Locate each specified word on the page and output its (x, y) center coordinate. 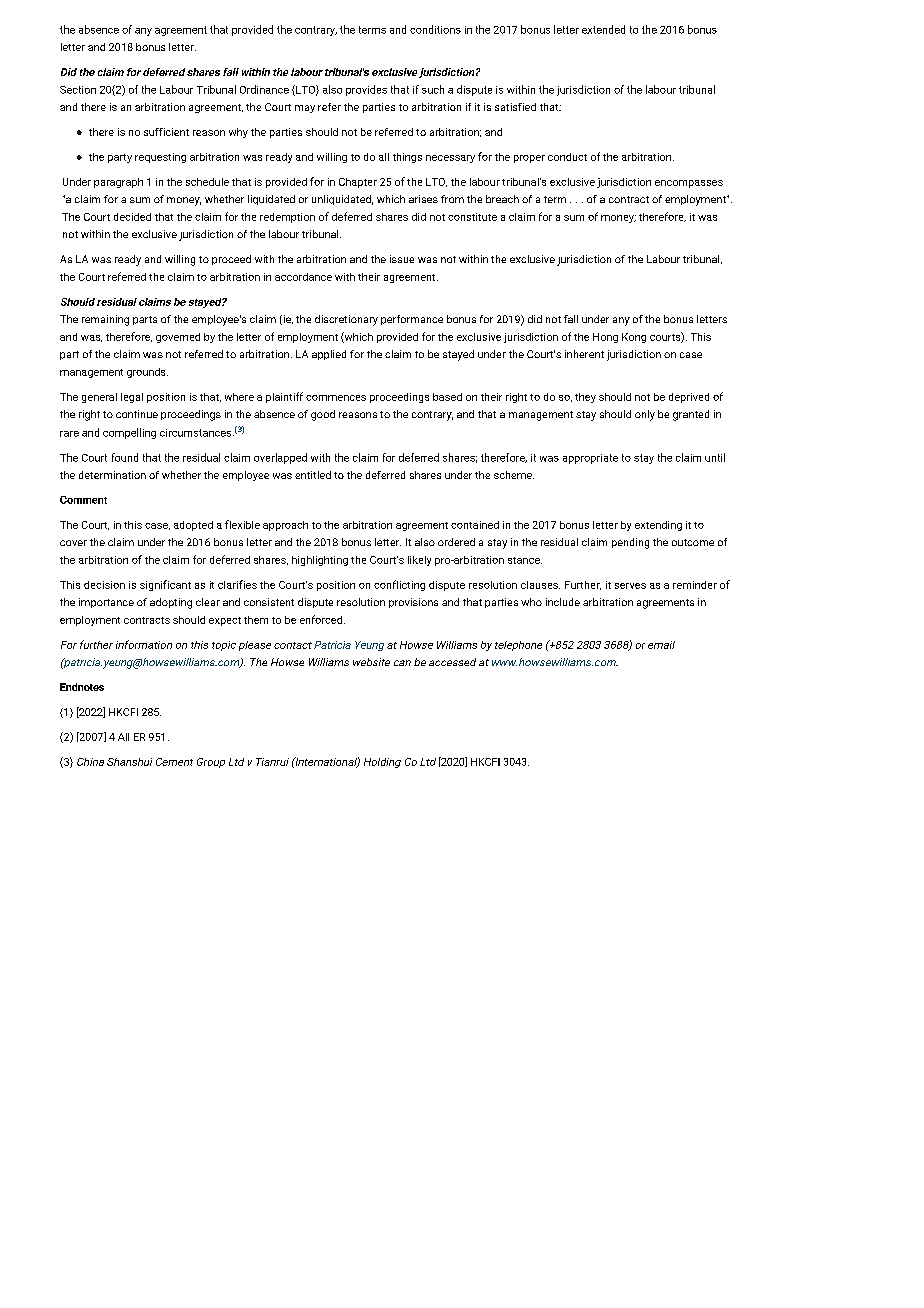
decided (132, 217)
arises (423, 199)
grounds (147, 373)
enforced (322, 619)
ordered (456, 542)
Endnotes (82, 687)
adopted (193, 526)
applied (329, 355)
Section (78, 90)
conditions (435, 29)
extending (658, 526)
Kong (634, 338)
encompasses (689, 184)
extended (603, 29)
